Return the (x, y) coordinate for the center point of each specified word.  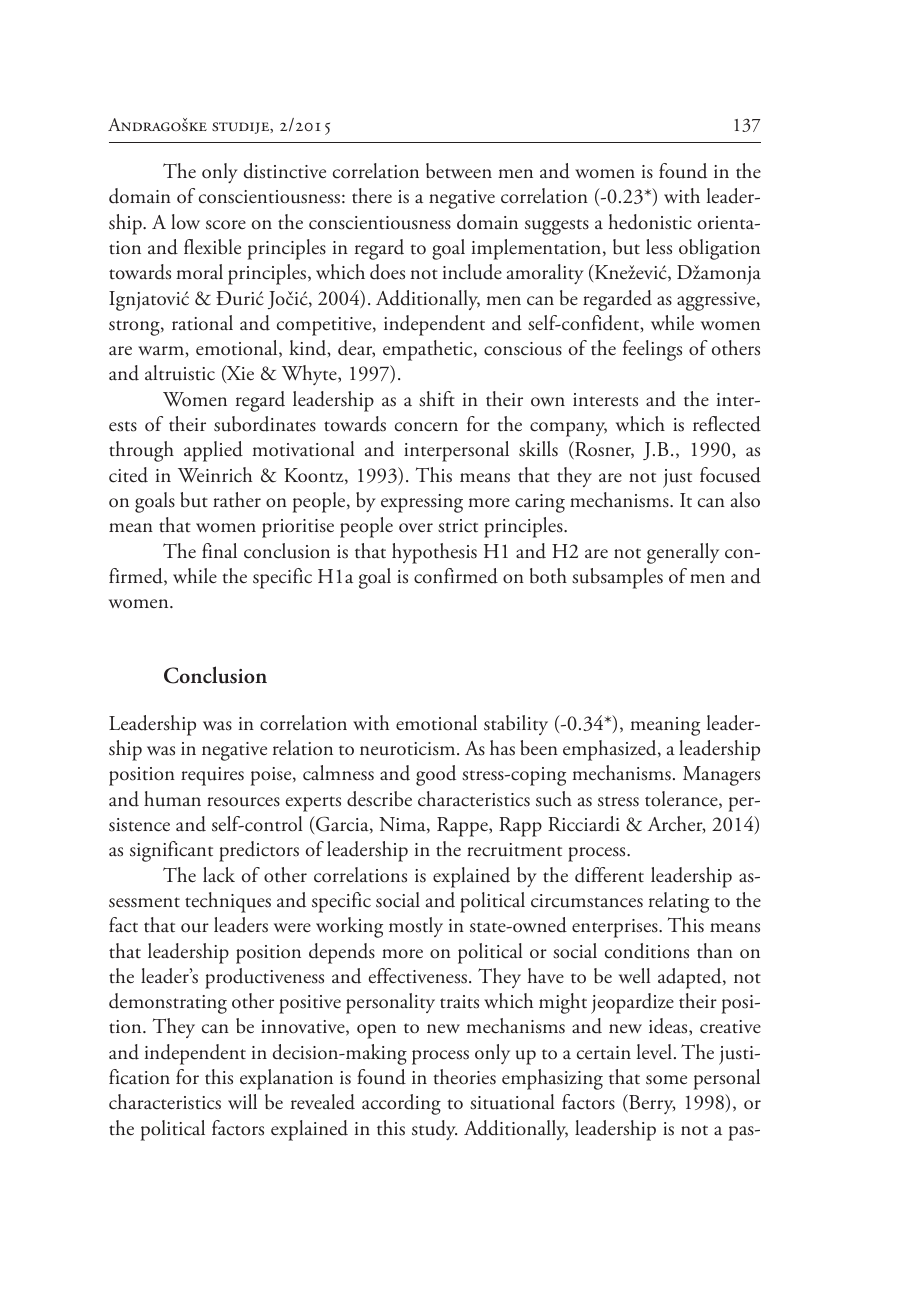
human (172, 799)
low (185, 221)
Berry (651, 1104)
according (401, 1104)
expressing (422, 503)
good (436, 775)
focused (730, 475)
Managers (721, 776)
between (459, 171)
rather (237, 500)
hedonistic (650, 222)
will (242, 1101)
